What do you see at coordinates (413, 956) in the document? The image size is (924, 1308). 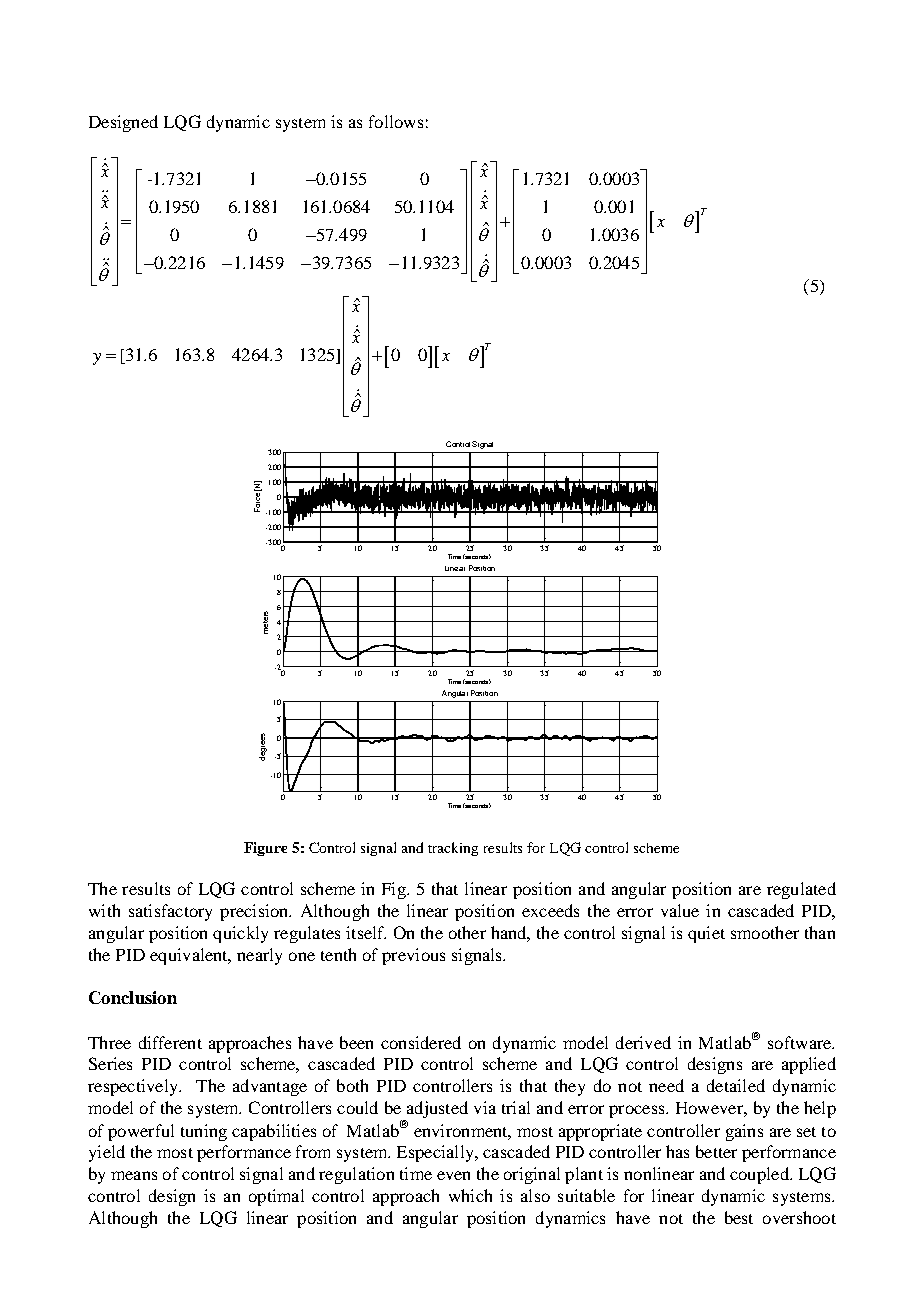 I see `previous` at bounding box center [413, 956].
